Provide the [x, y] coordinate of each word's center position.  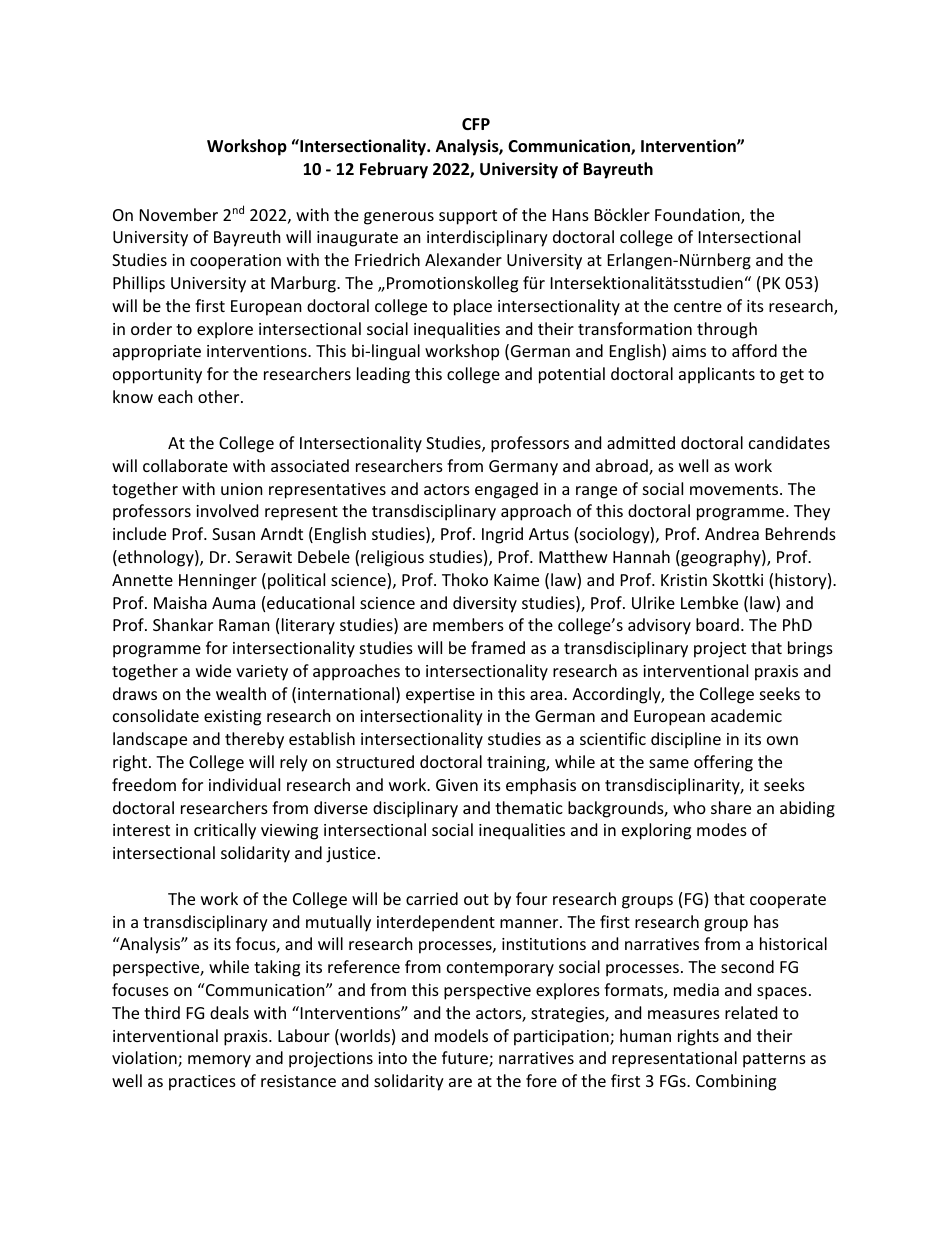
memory [219, 1061]
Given [457, 785]
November [179, 214]
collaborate [185, 465]
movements [735, 489]
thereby [254, 740]
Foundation [698, 216]
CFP [476, 124]
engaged [506, 490]
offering [723, 763]
